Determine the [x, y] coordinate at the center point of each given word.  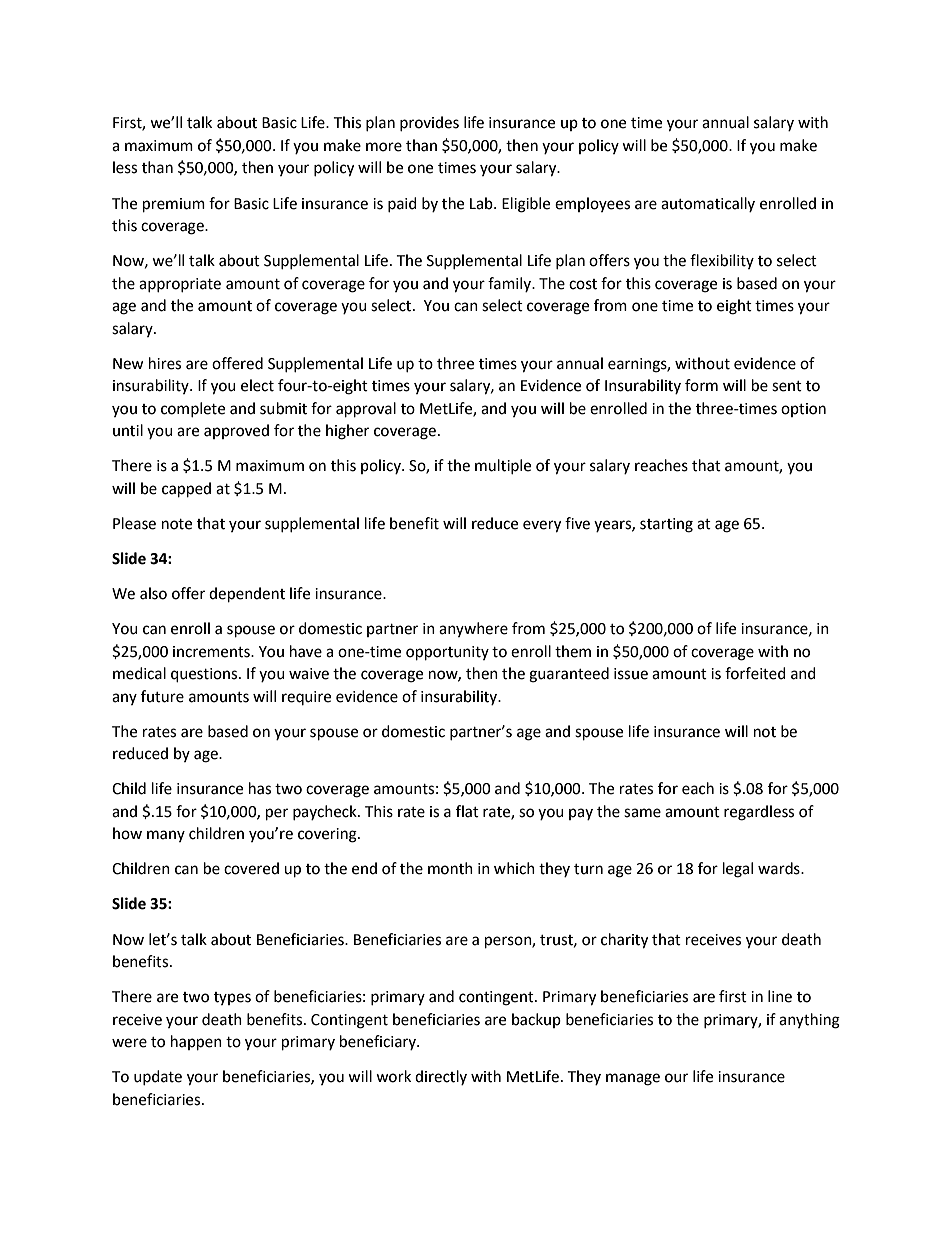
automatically [708, 204]
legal [738, 870]
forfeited [755, 673]
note [177, 524]
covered [251, 868]
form [701, 385]
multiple [503, 466]
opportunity [447, 653]
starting [666, 525]
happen [196, 1043]
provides [429, 123]
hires [165, 363]
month [450, 868]
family [510, 284]
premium [174, 205]
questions [205, 675]
